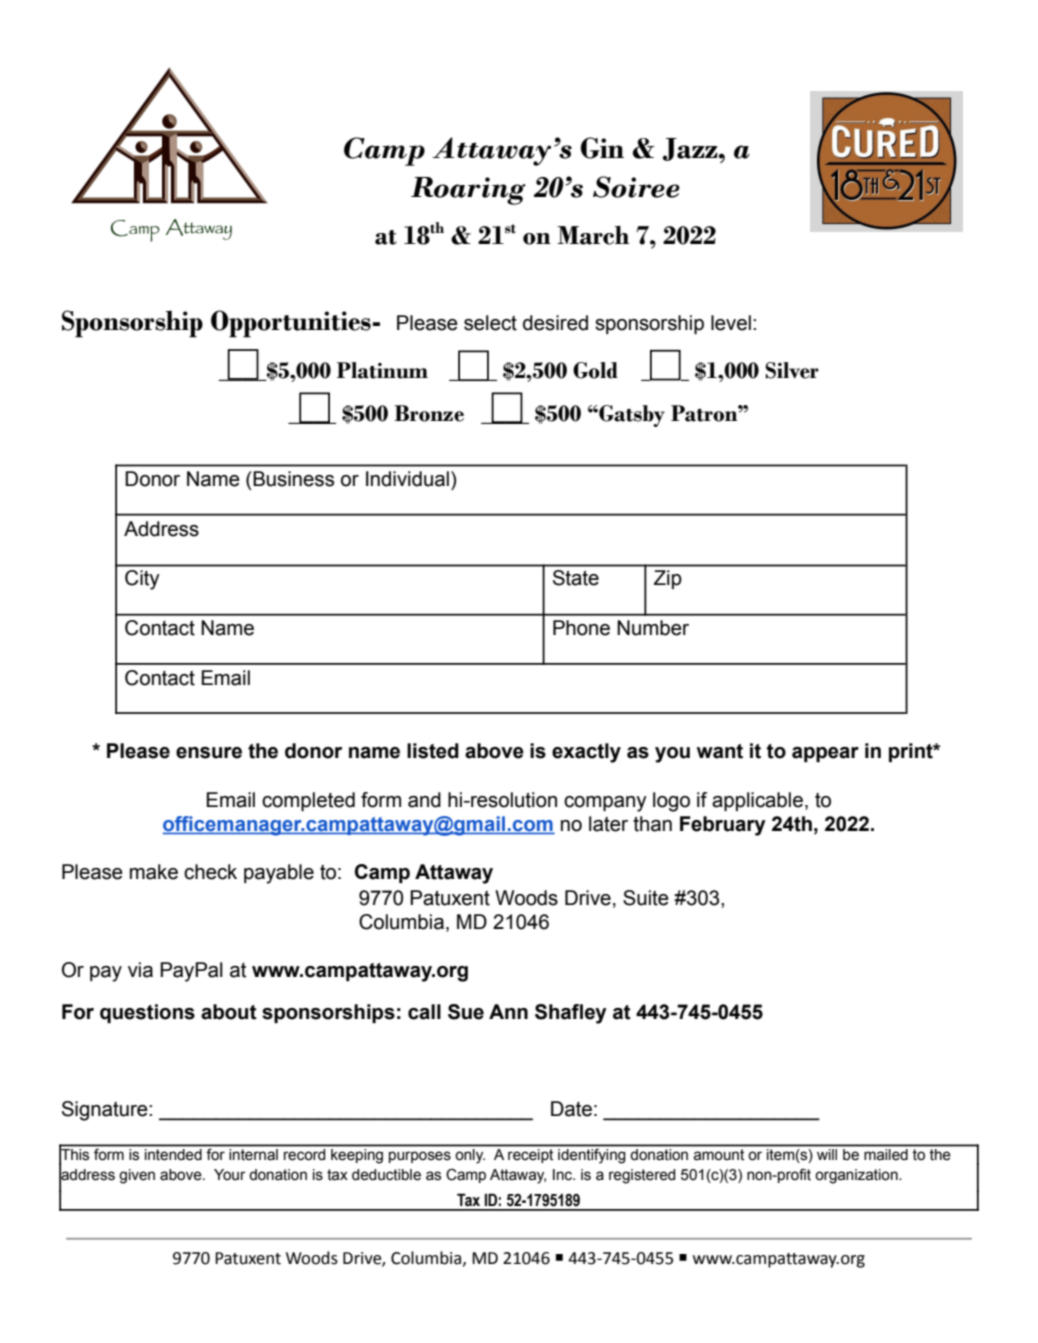 This screenshot has width=1038, height=1343. What do you see at coordinates (586, 753) in the screenshot?
I see `exactly` at bounding box center [586, 753].
